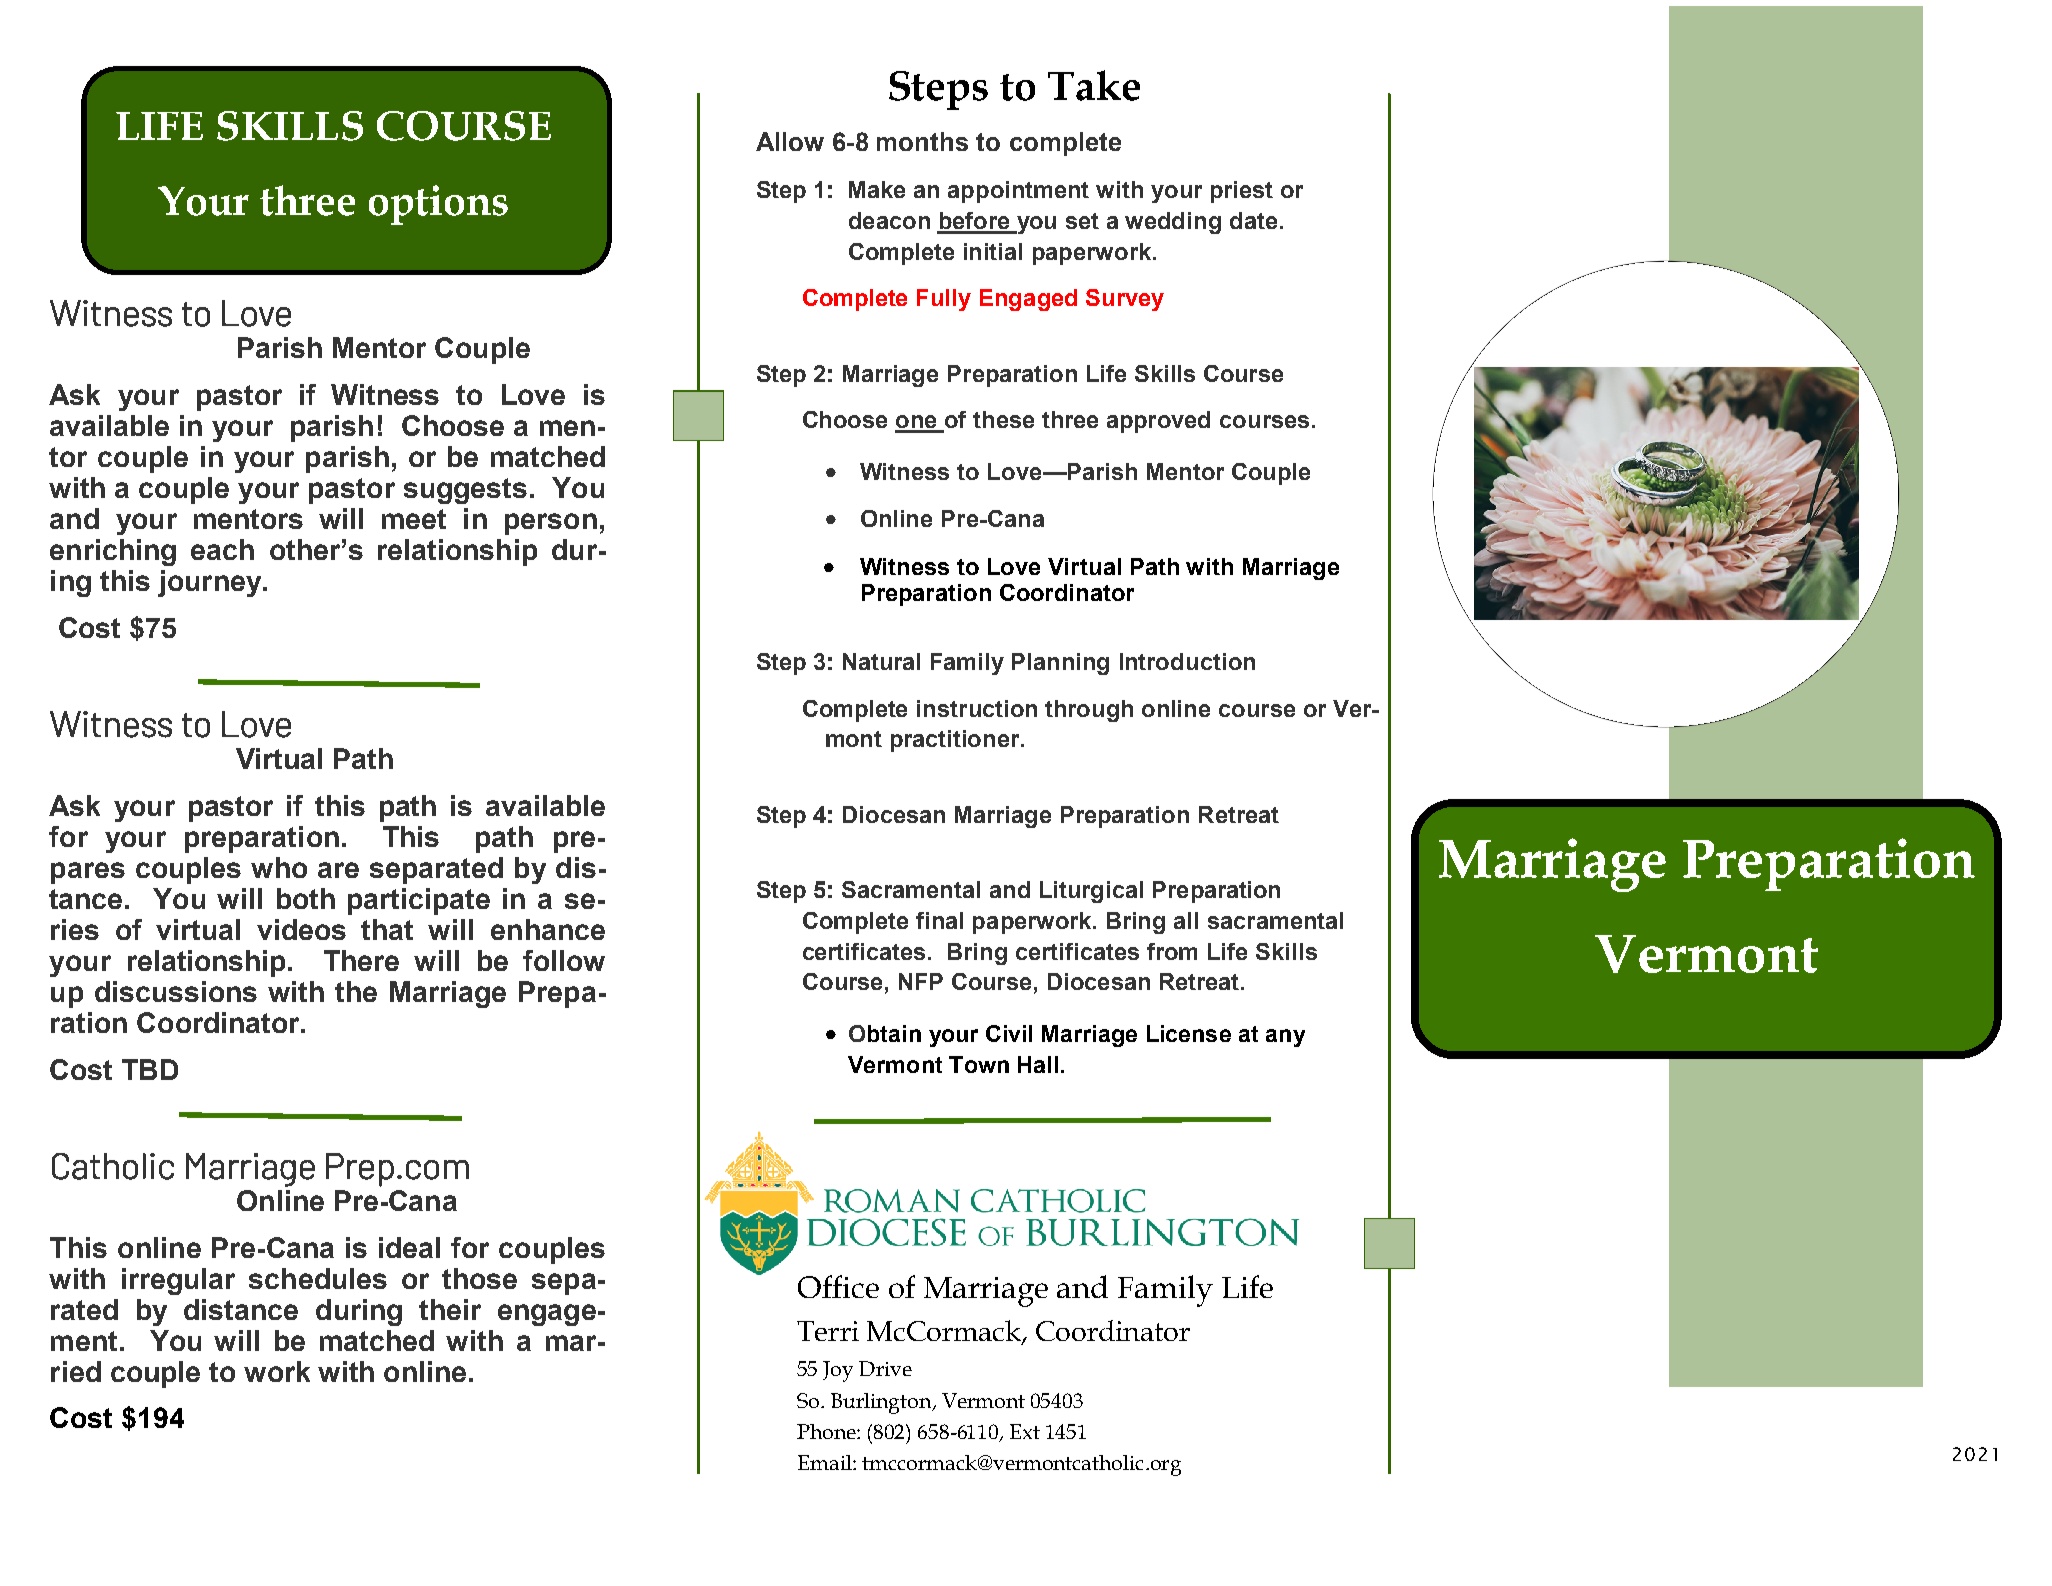  What do you see at coordinates (790, 141) in the screenshot?
I see `Allow` at bounding box center [790, 141].
